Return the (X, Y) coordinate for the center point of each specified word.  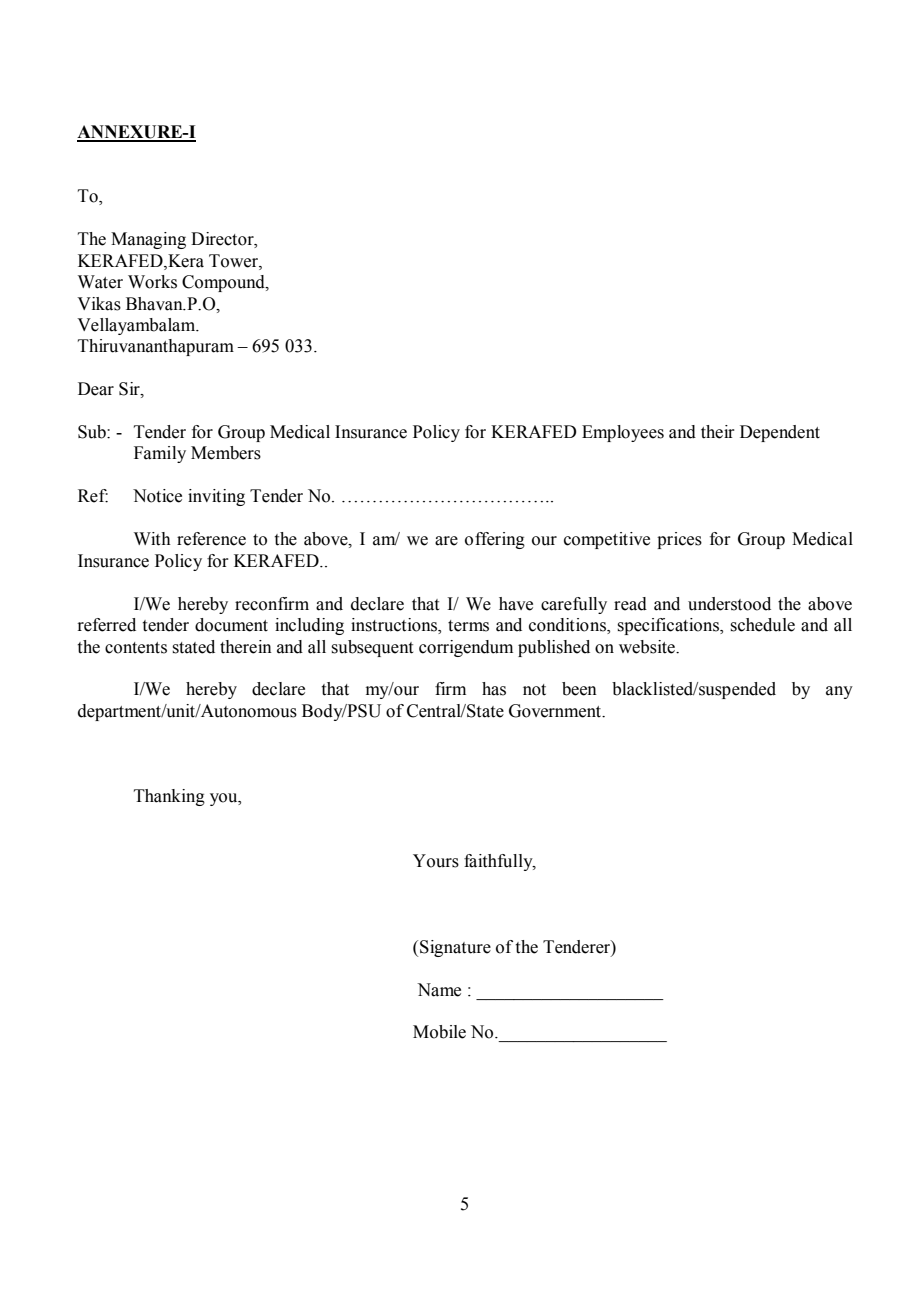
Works (152, 282)
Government (556, 711)
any (839, 692)
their (718, 432)
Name (439, 990)
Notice (157, 496)
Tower (234, 261)
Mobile (439, 1032)
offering (495, 540)
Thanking (169, 797)
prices (679, 540)
